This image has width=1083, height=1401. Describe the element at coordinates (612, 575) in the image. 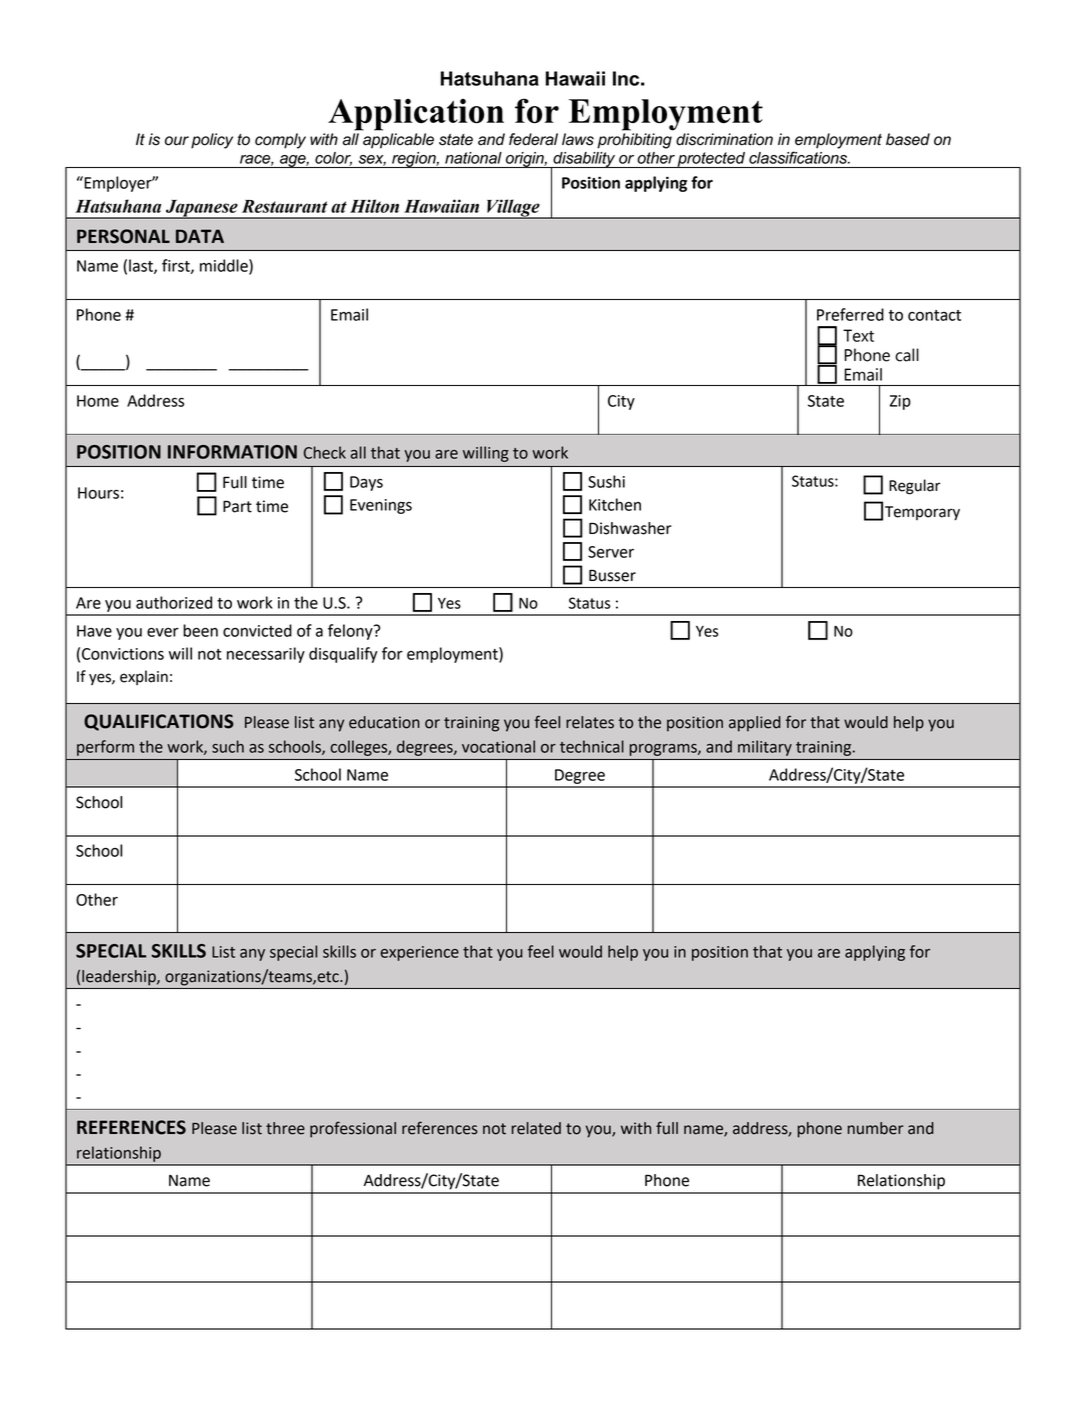

I see `Busser` at that location.
